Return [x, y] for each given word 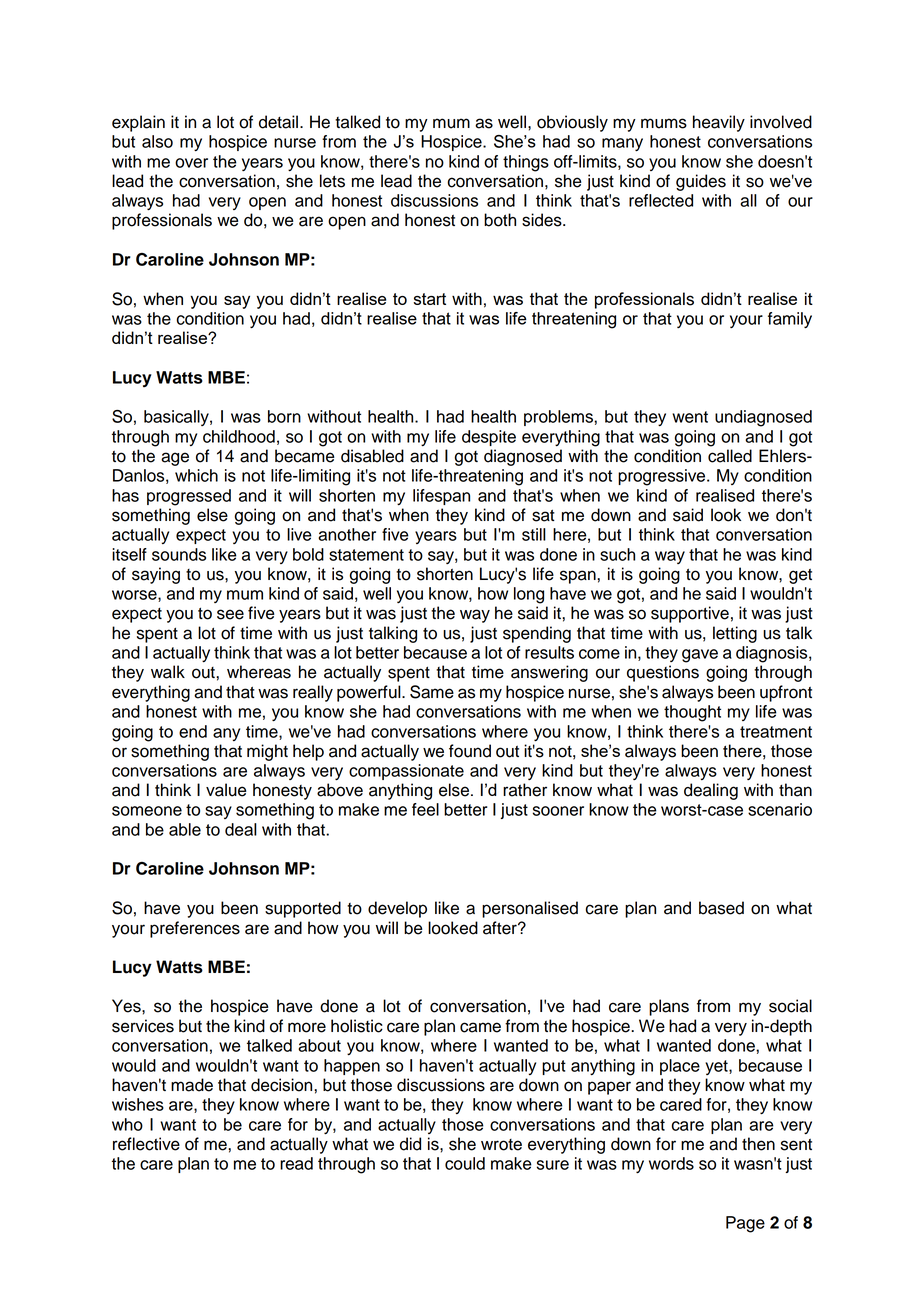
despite [489, 438]
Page [745, 1224]
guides [701, 182]
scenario [780, 809]
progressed [189, 497]
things [526, 163]
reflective [146, 1144]
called [730, 456]
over [191, 163]
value [226, 790]
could [465, 1163]
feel [425, 809]
